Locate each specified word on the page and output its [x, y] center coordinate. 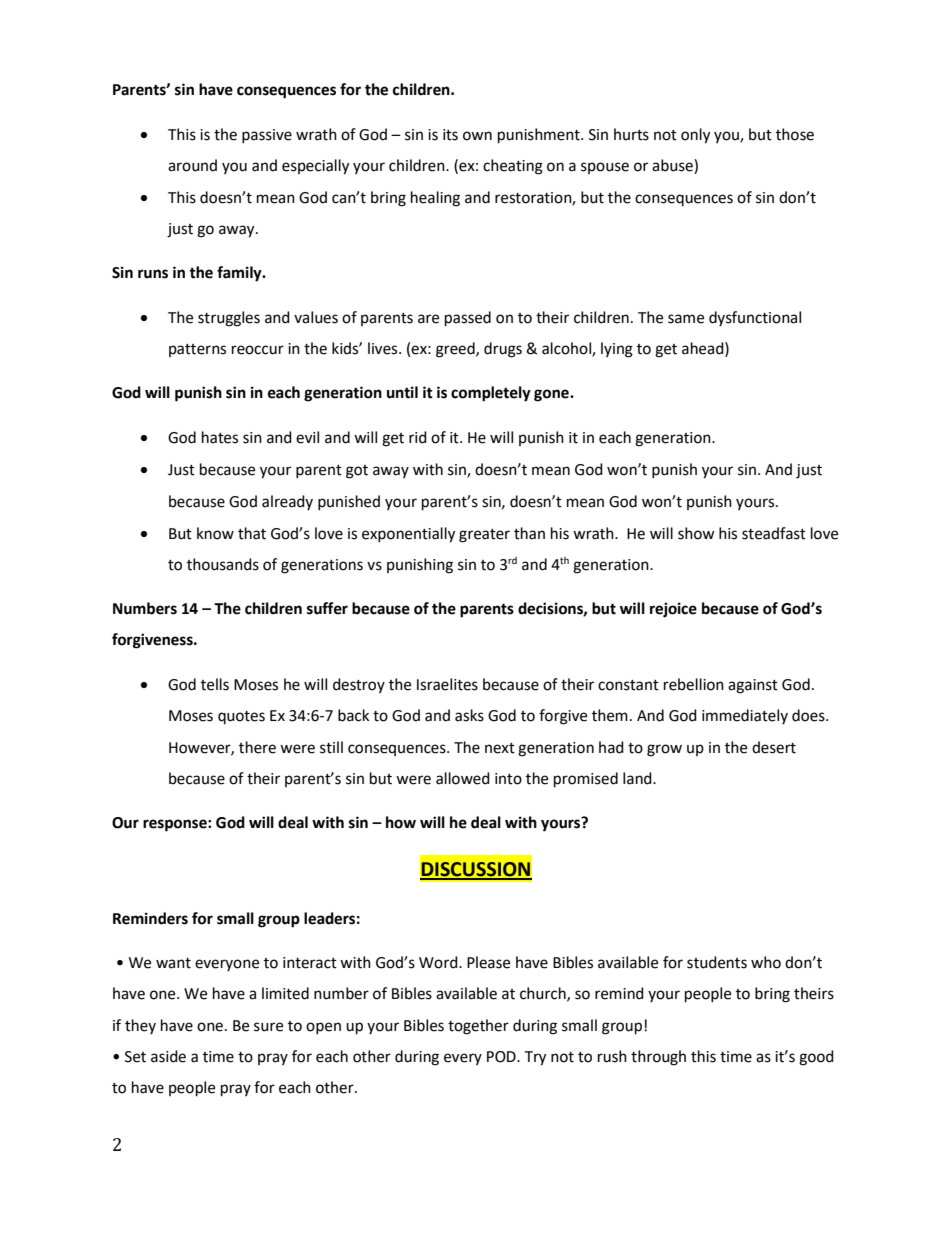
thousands [223, 564]
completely [491, 394]
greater [484, 536]
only [695, 136]
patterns [197, 350]
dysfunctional [755, 318]
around [192, 165]
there [257, 747]
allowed [463, 778]
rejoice [673, 610]
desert [774, 747]
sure [268, 1027]
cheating [513, 167]
